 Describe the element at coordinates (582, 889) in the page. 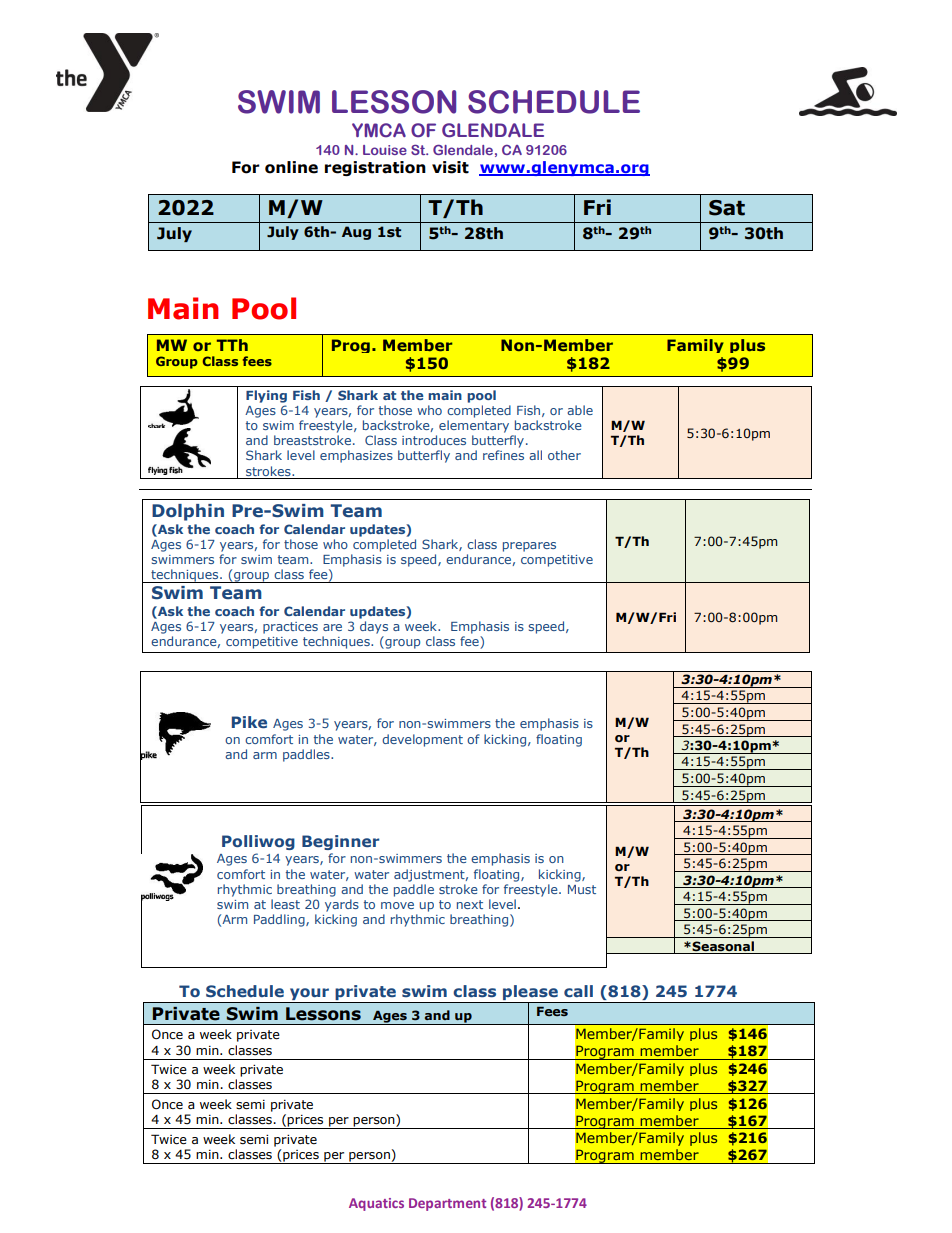

I see `Must` at that location.
